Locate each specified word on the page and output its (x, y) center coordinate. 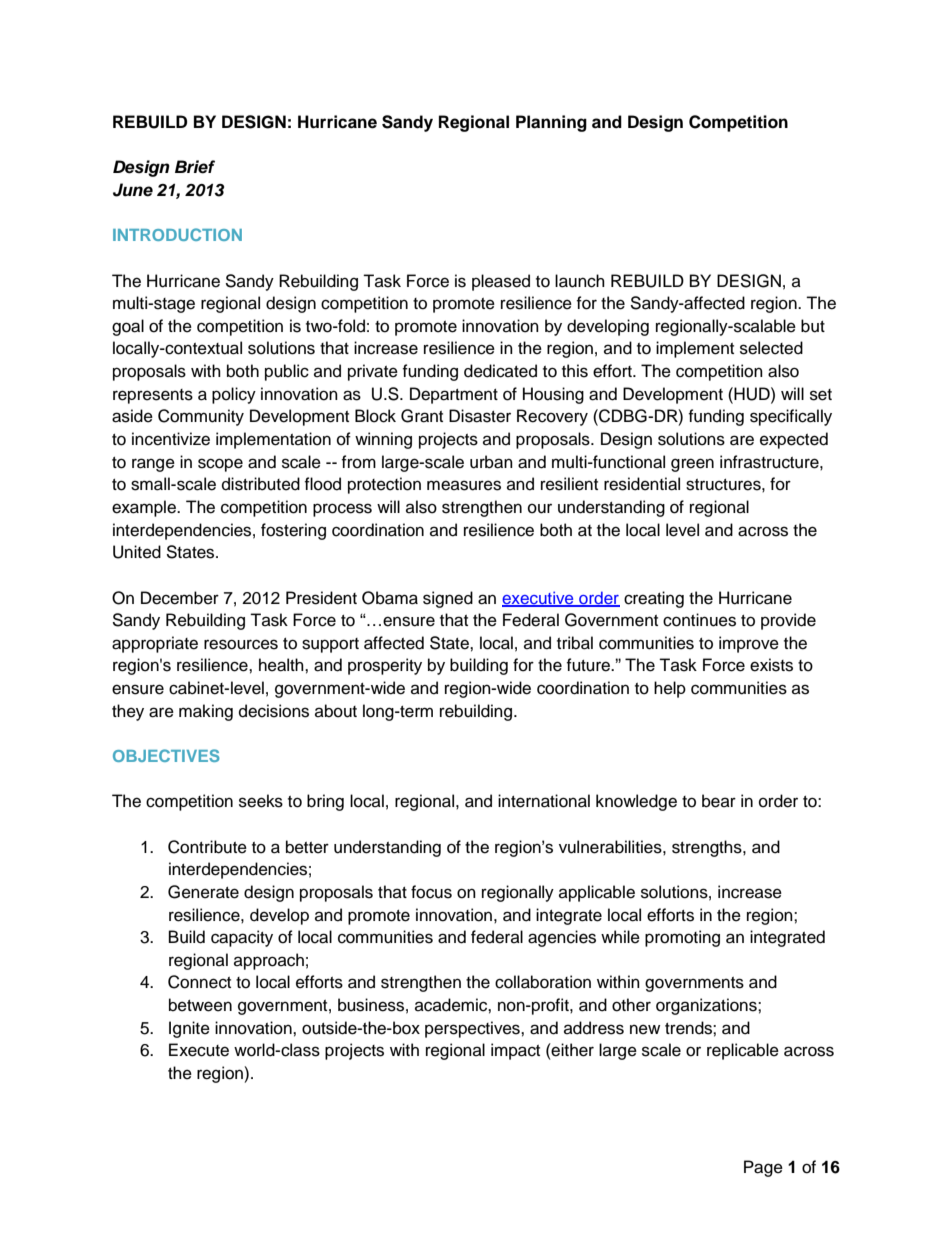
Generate (203, 892)
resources (241, 644)
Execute (199, 1050)
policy (234, 395)
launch (580, 281)
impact (515, 1051)
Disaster (480, 416)
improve (749, 644)
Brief (195, 167)
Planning (551, 123)
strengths (708, 848)
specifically (791, 417)
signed (448, 599)
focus (431, 892)
